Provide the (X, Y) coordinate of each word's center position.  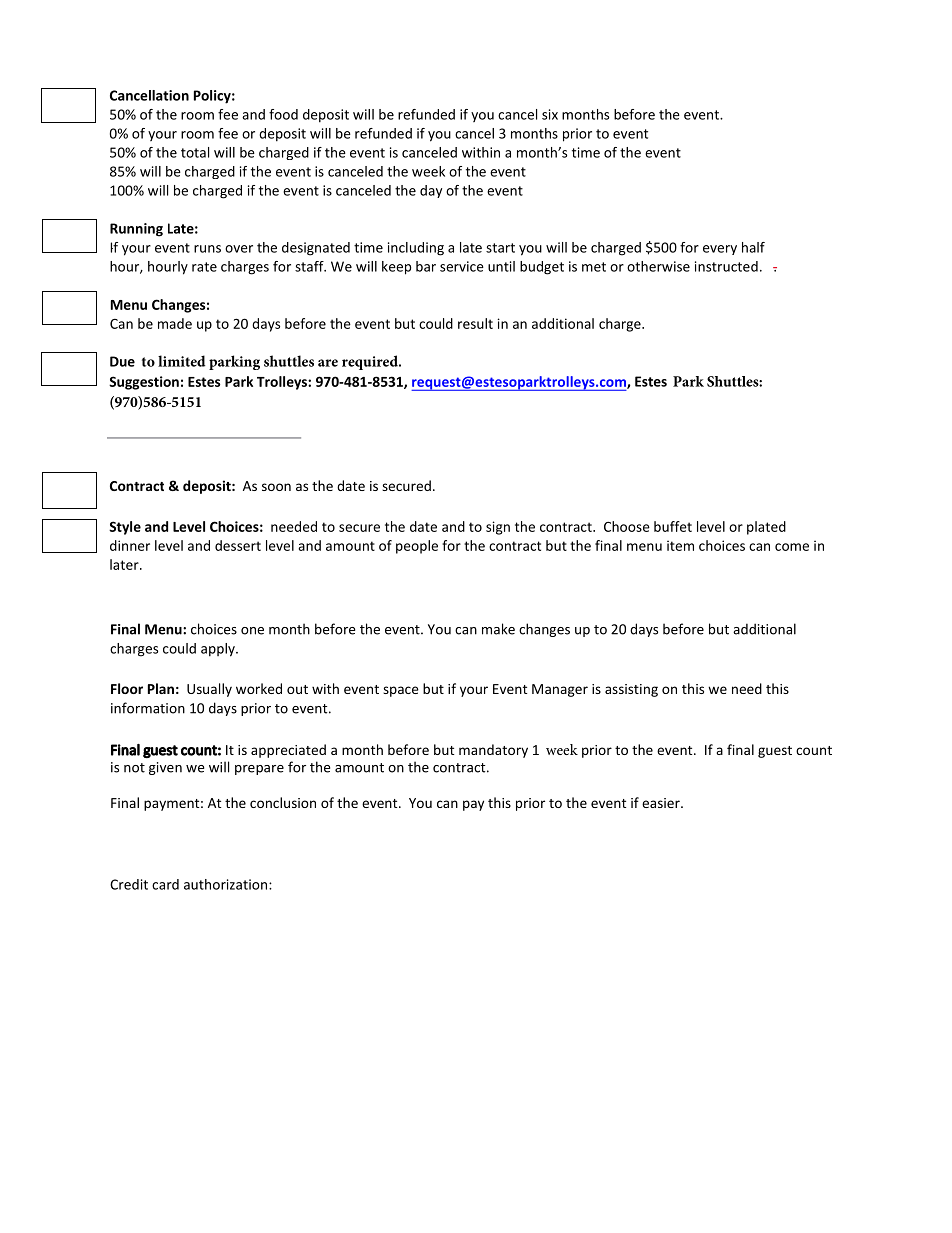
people (417, 547)
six (550, 114)
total (195, 152)
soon (276, 487)
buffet (673, 526)
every (720, 250)
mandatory (493, 751)
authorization (227, 884)
